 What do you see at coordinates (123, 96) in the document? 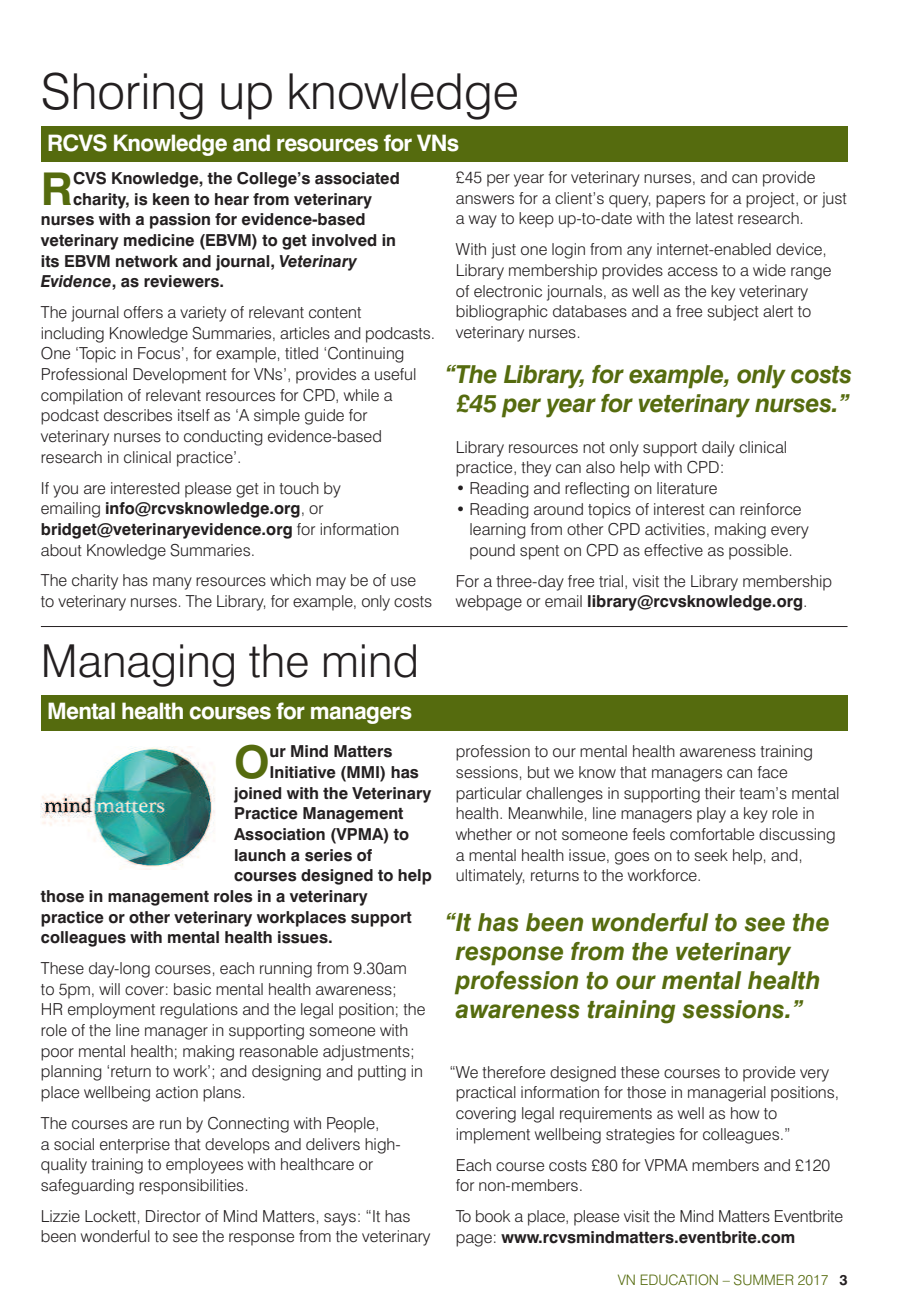
I see `Shoring` at bounding box center [123, 96].
